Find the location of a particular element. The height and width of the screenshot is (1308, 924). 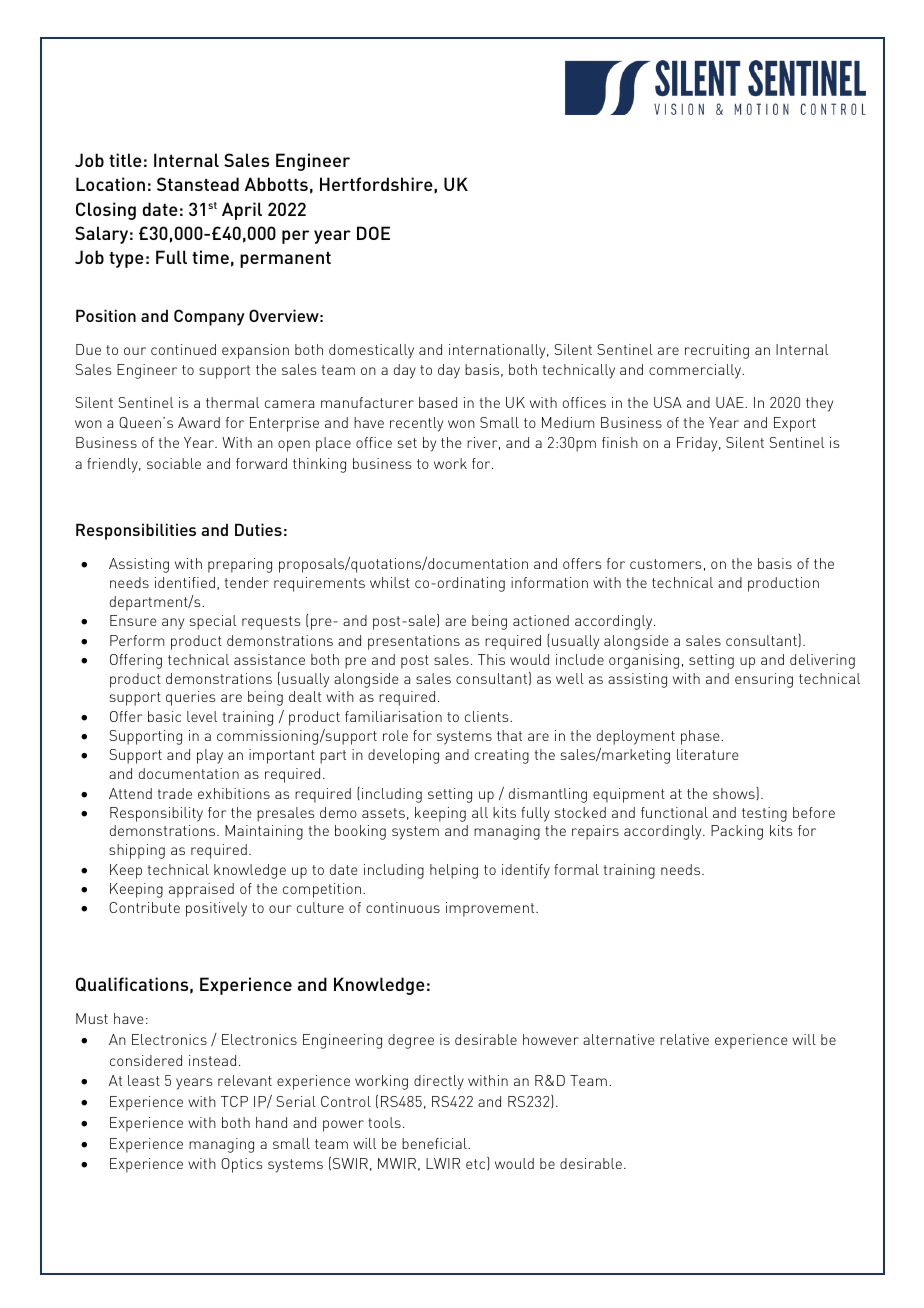

beneficial is located at coordinates (435, 1143).
